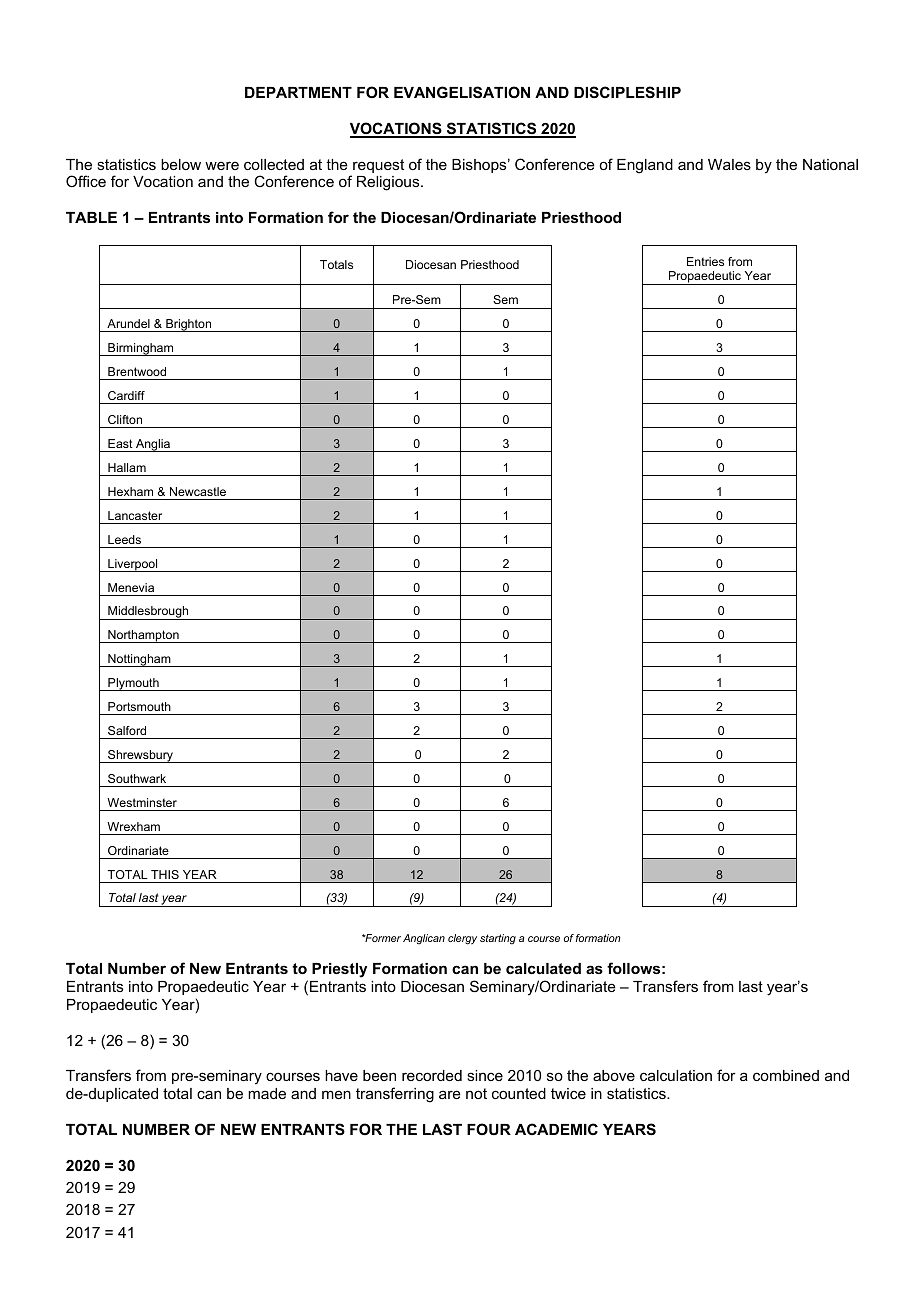  Describe the element at coordinates (198, 491) in the screenshot. I see `Newcastle` at that location.
